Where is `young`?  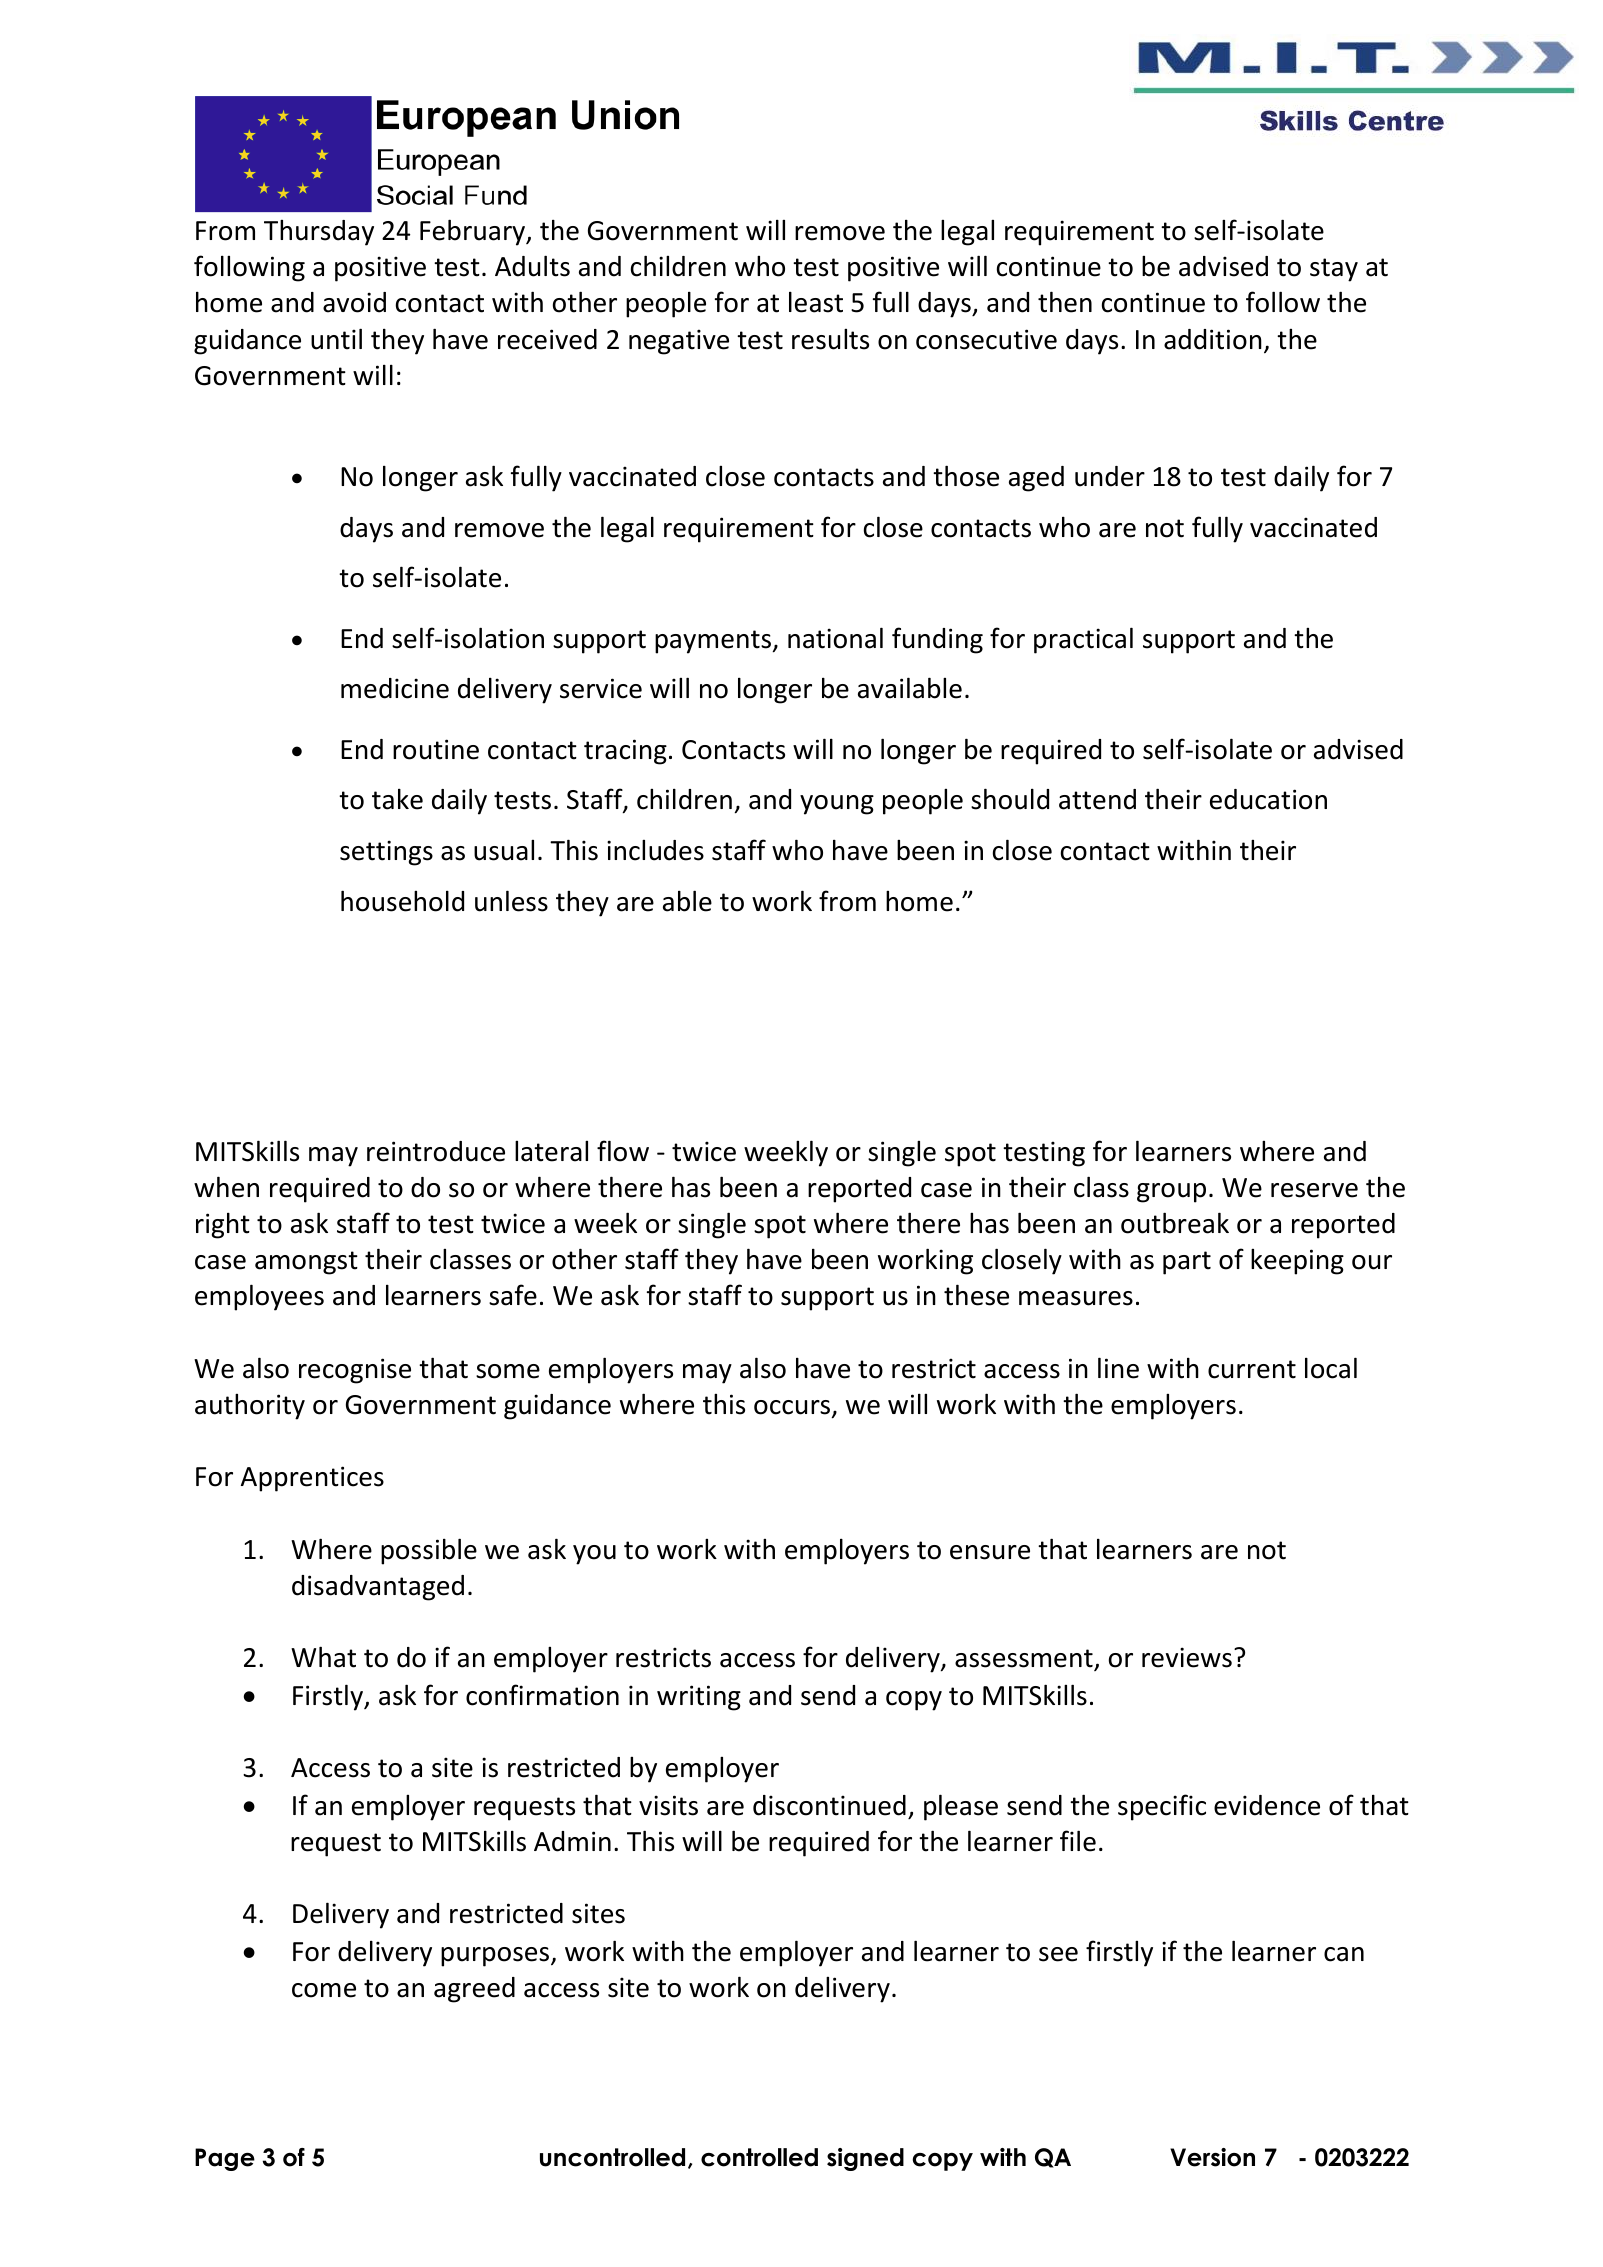 young is located at coordinates (837, 805).
